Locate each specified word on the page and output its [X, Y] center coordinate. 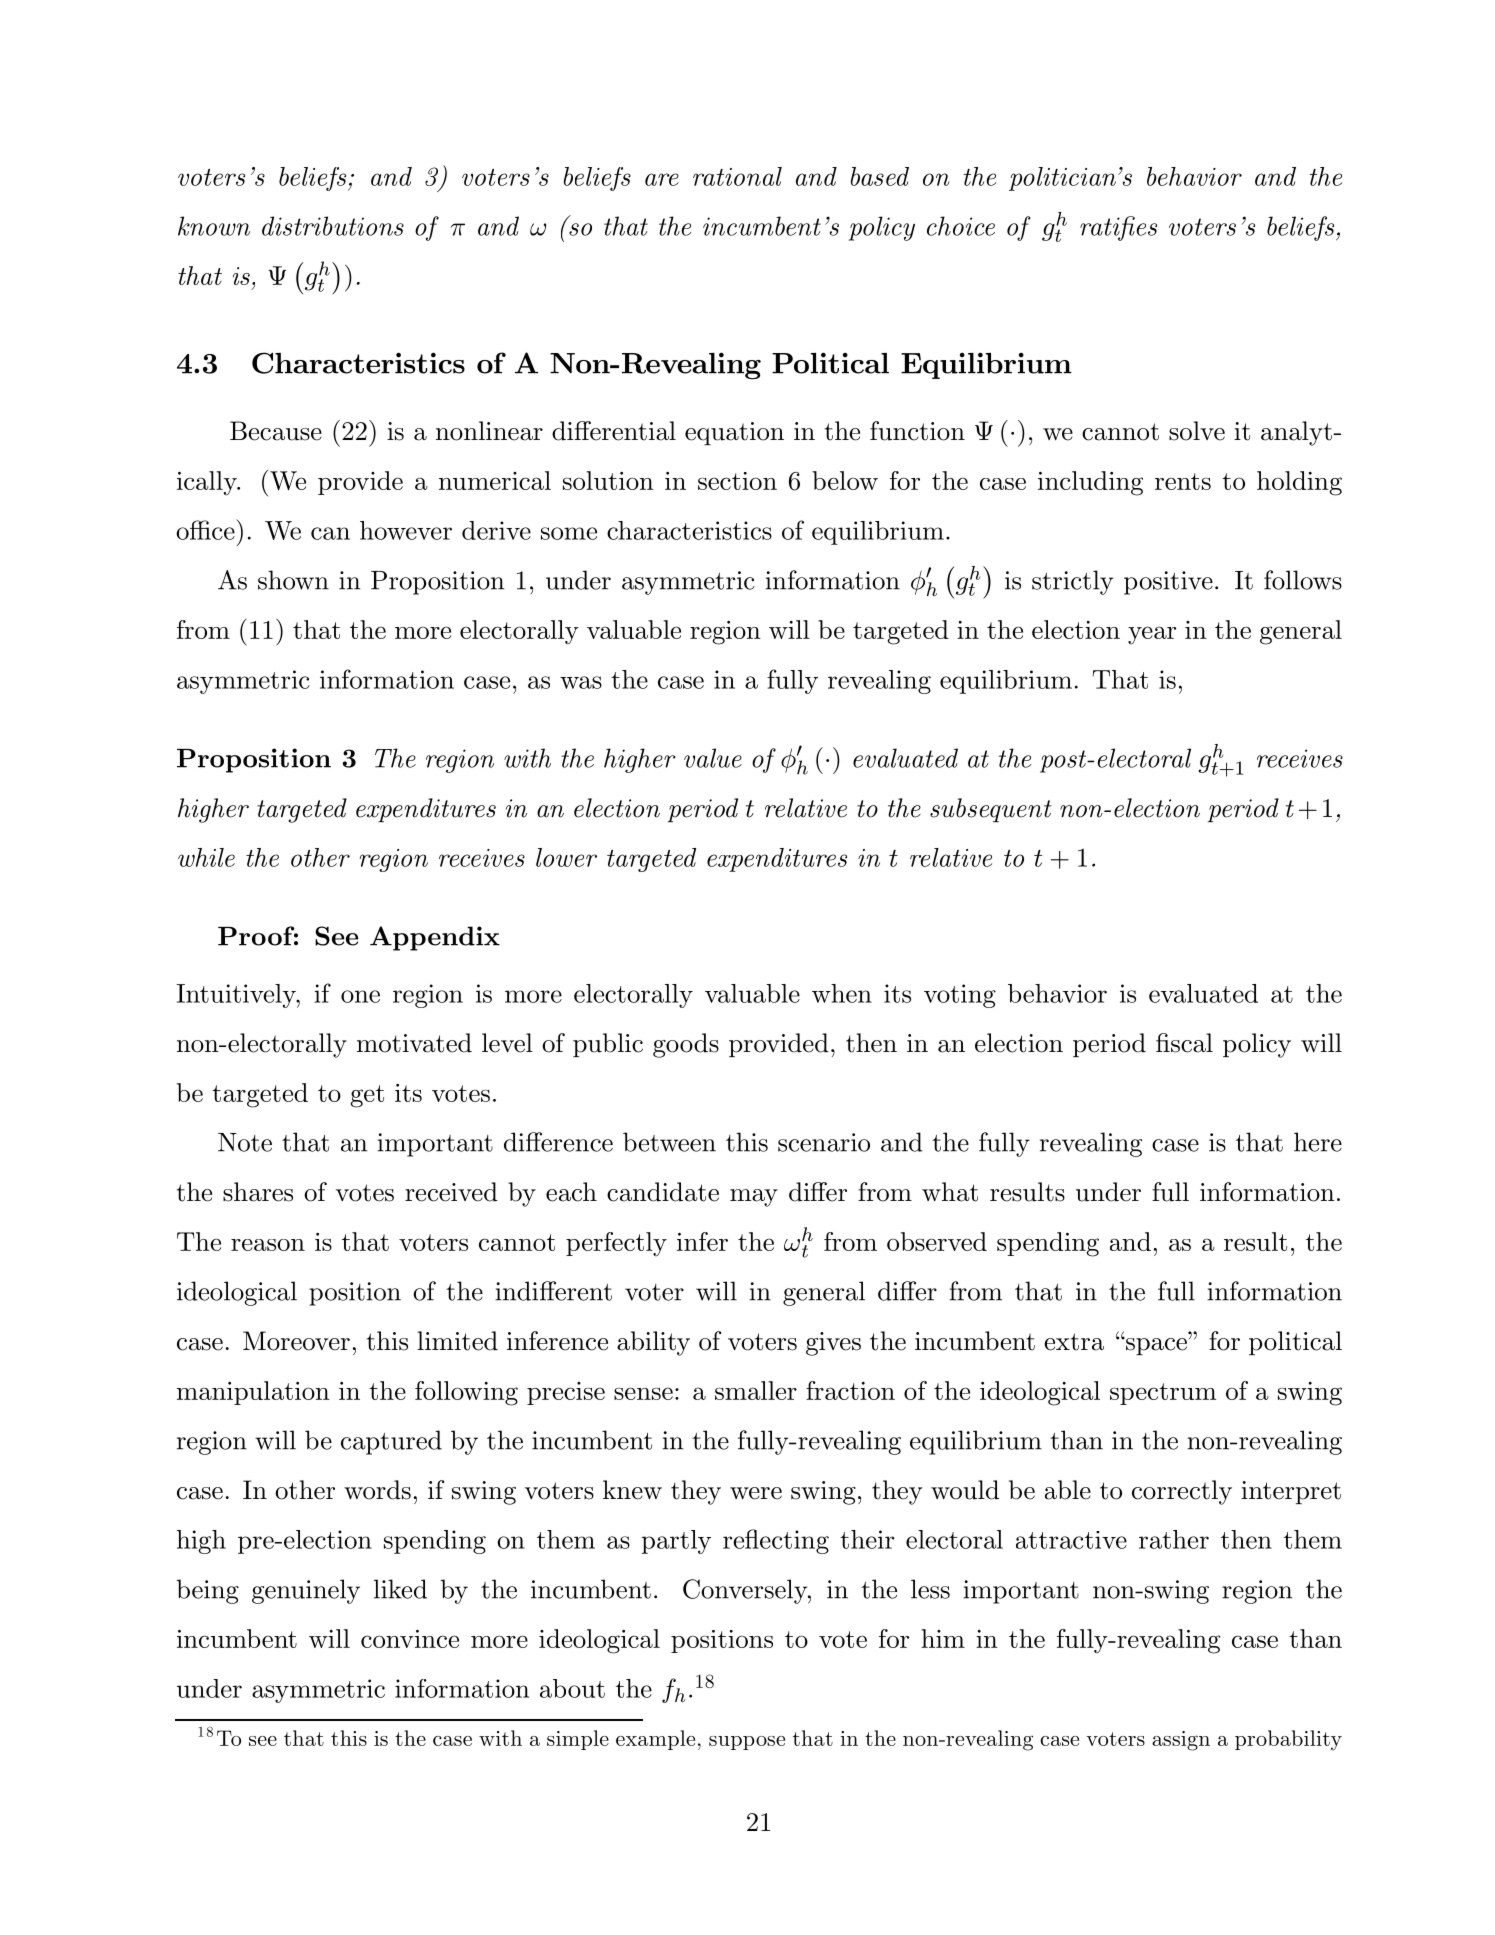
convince [410, 1639]
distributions [333, 226]
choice [961, 226]
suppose [747, 1743]
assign [1181, 1741]
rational [737, 176]
